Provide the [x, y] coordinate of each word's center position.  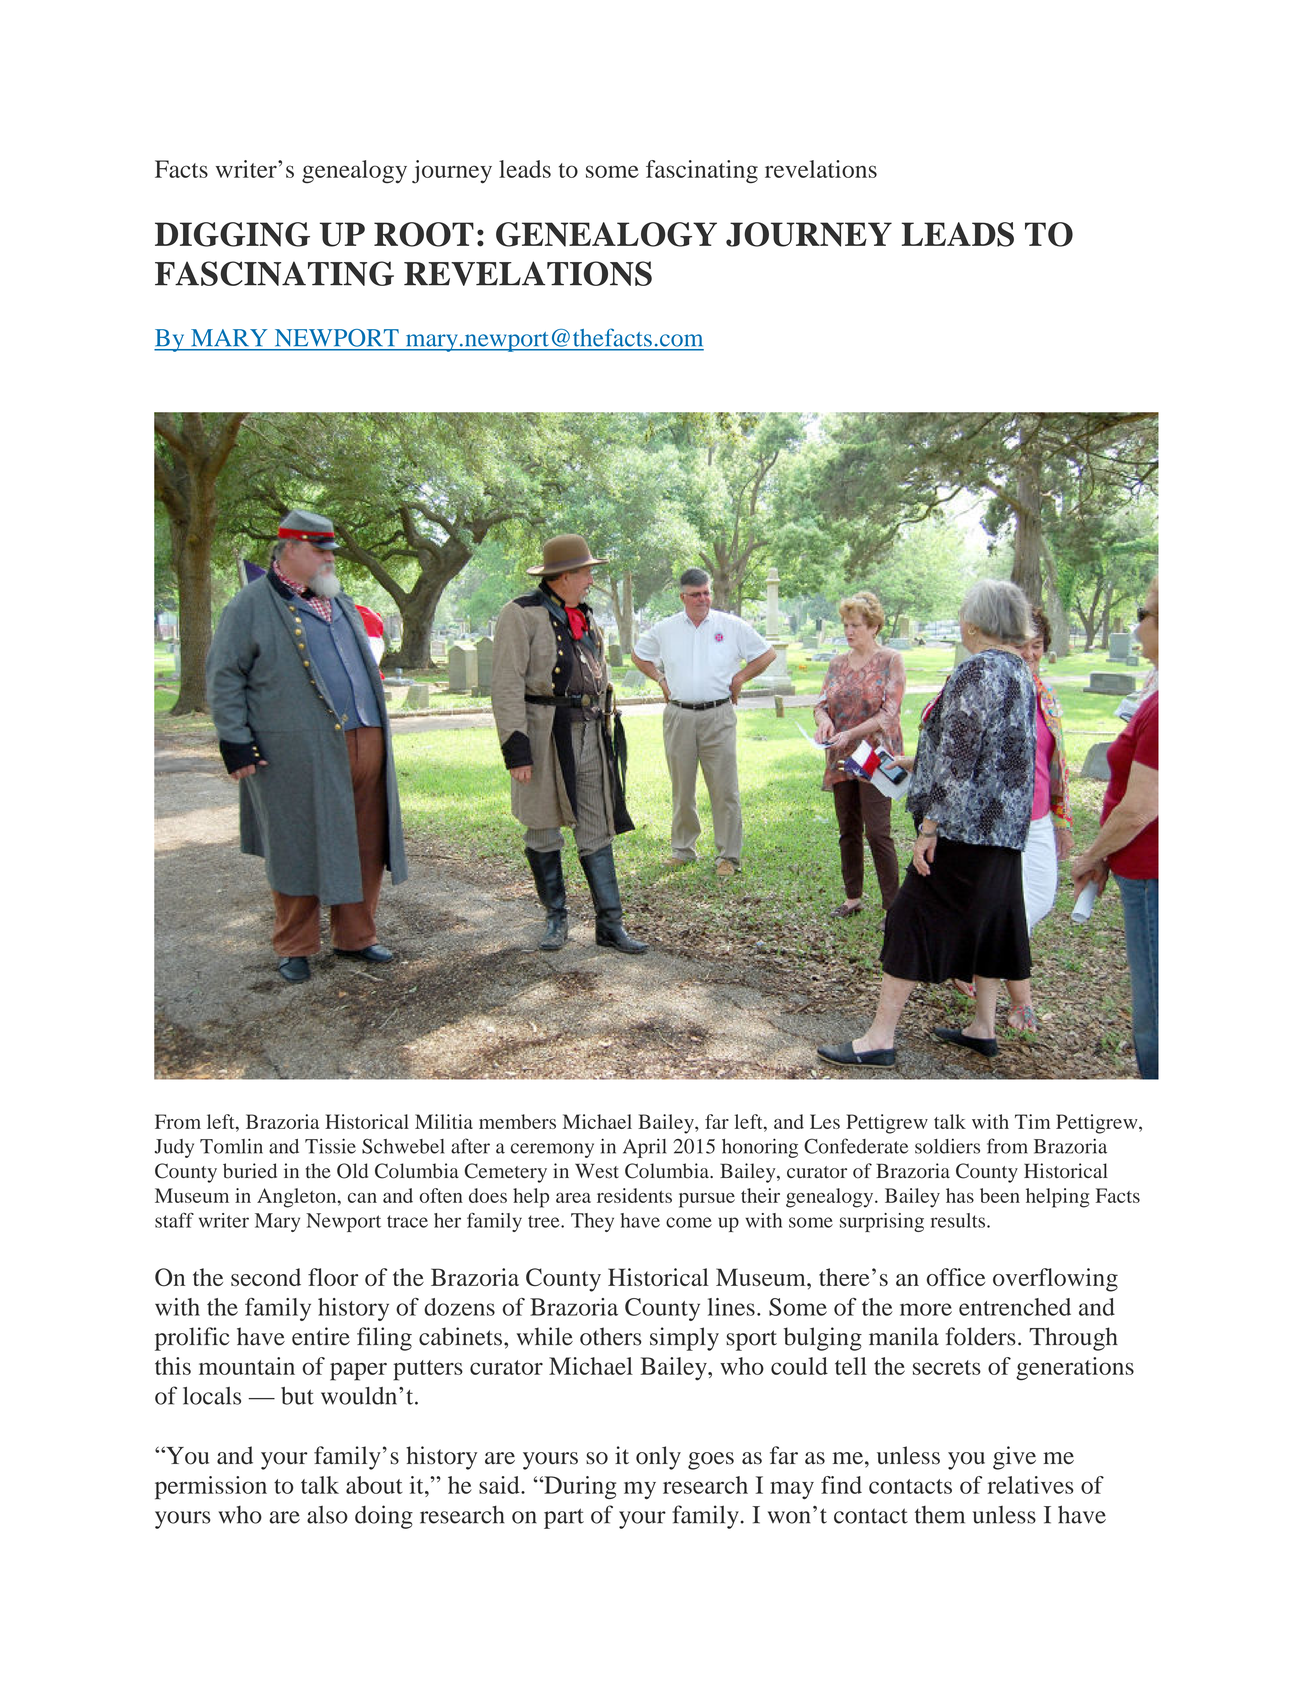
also [327, 1515]
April [645, 1148]
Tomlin [231, 1146]
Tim [1032, 1121]
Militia [444, 1121]
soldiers [947, 1146]
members [517, 1121]
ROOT [424, 234]
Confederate [856, 1146]
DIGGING [232, 234]
